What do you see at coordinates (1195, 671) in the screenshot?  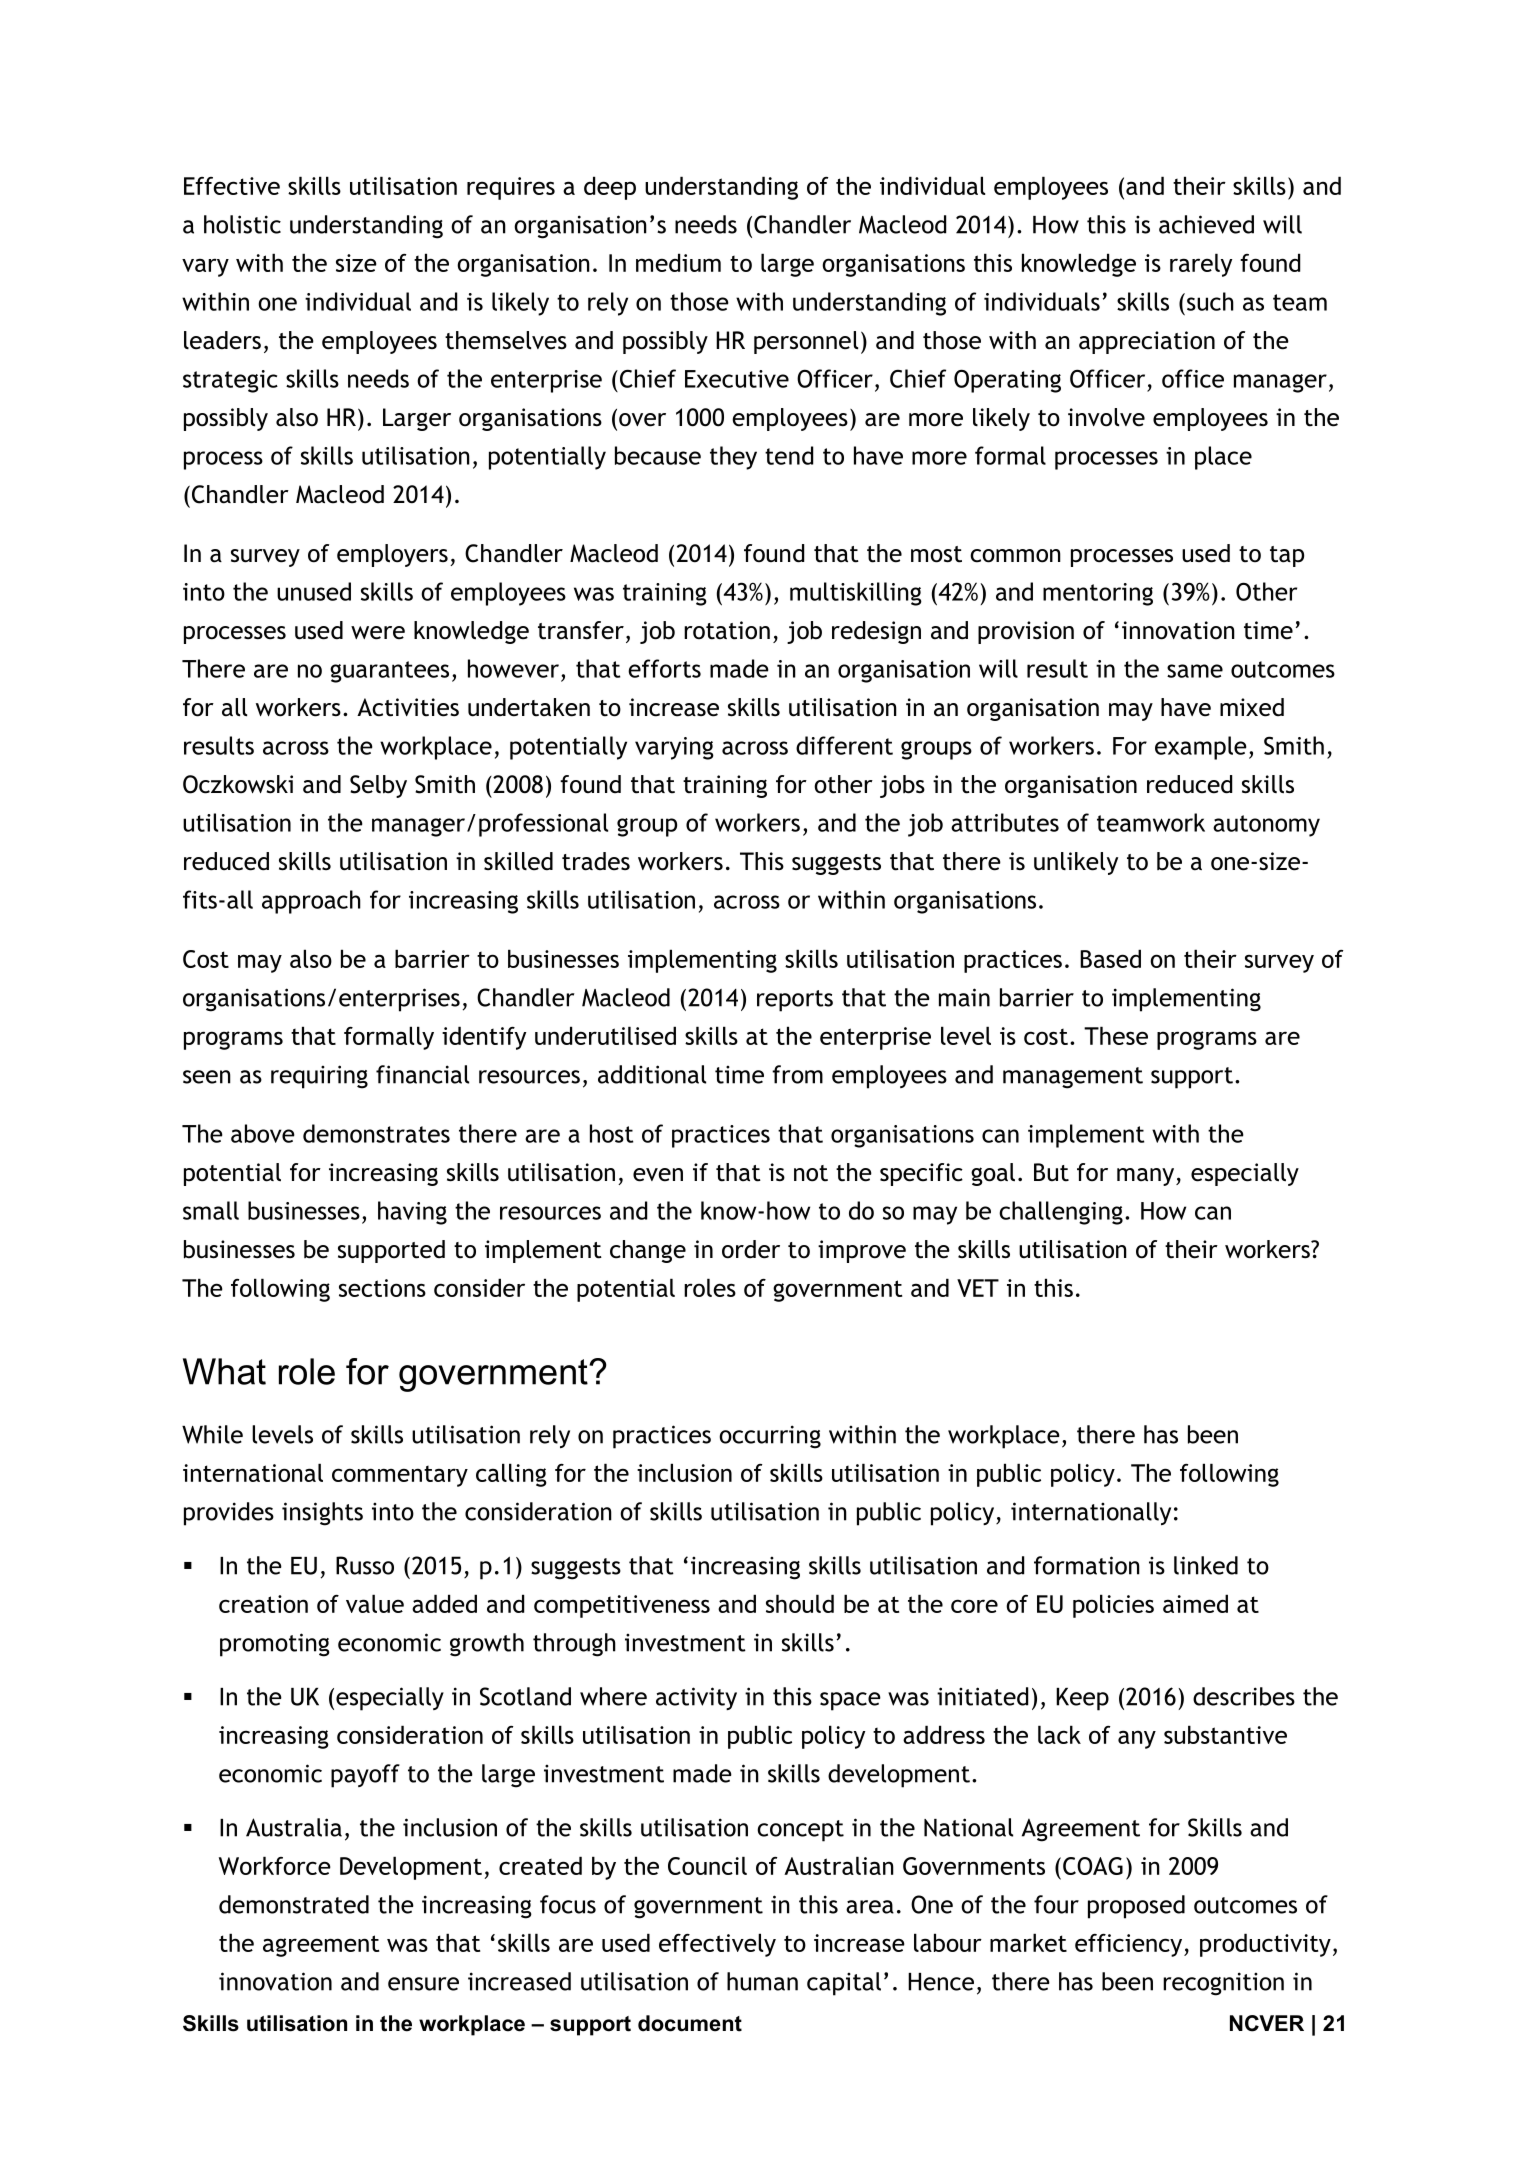 I see `same` at bounding box center [1195, 671].
